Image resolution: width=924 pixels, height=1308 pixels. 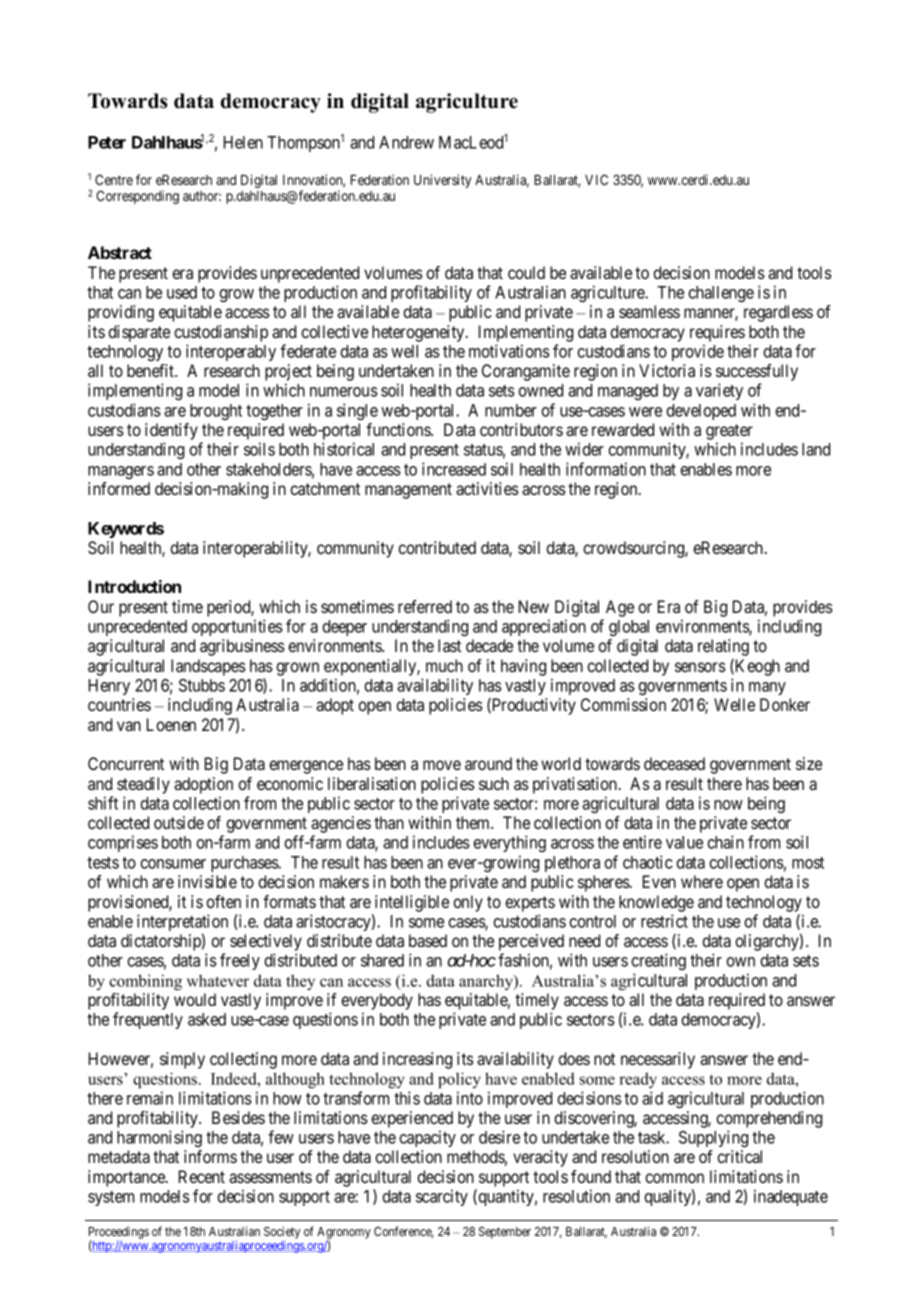 What do you see at coordinates (137, 197) in the screenshot?
I see `Corresponding` at bounding box center [137, 197].
